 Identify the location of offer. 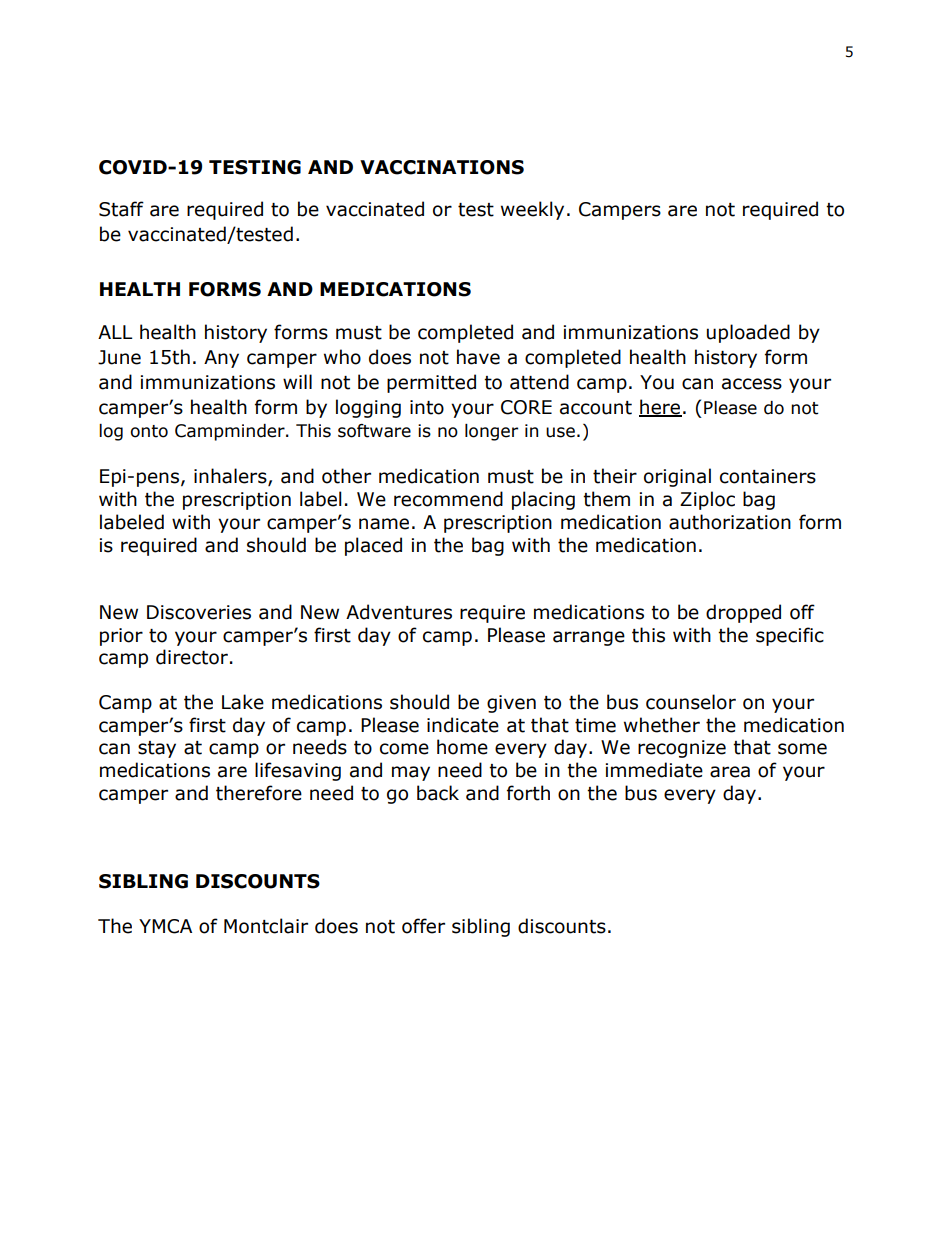
(423, 926).
